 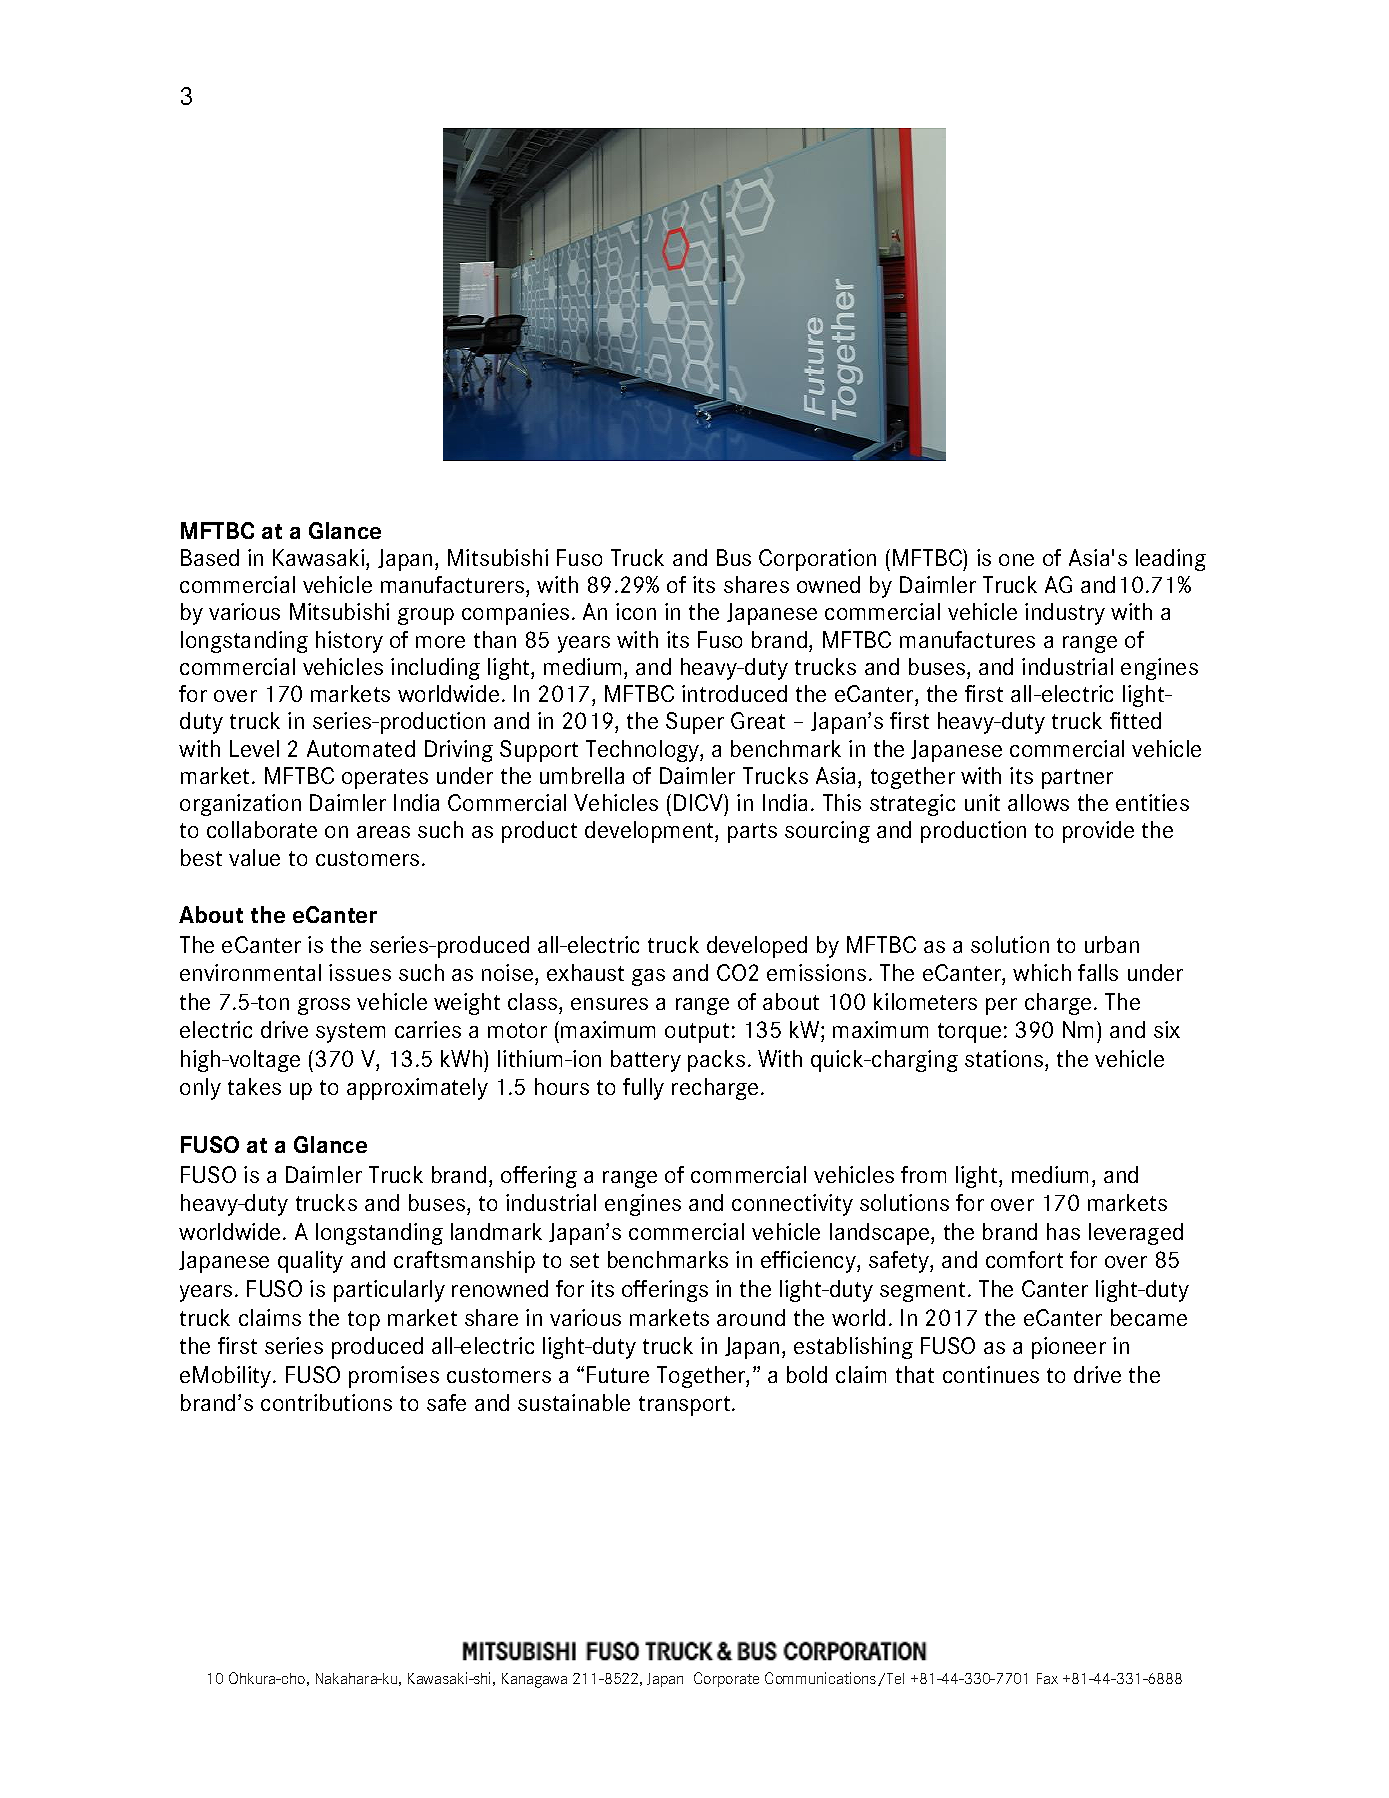 What do you see at coordinates (752, 833) in the screenshot?
I see `parts` at bounding box center [752, 833].
